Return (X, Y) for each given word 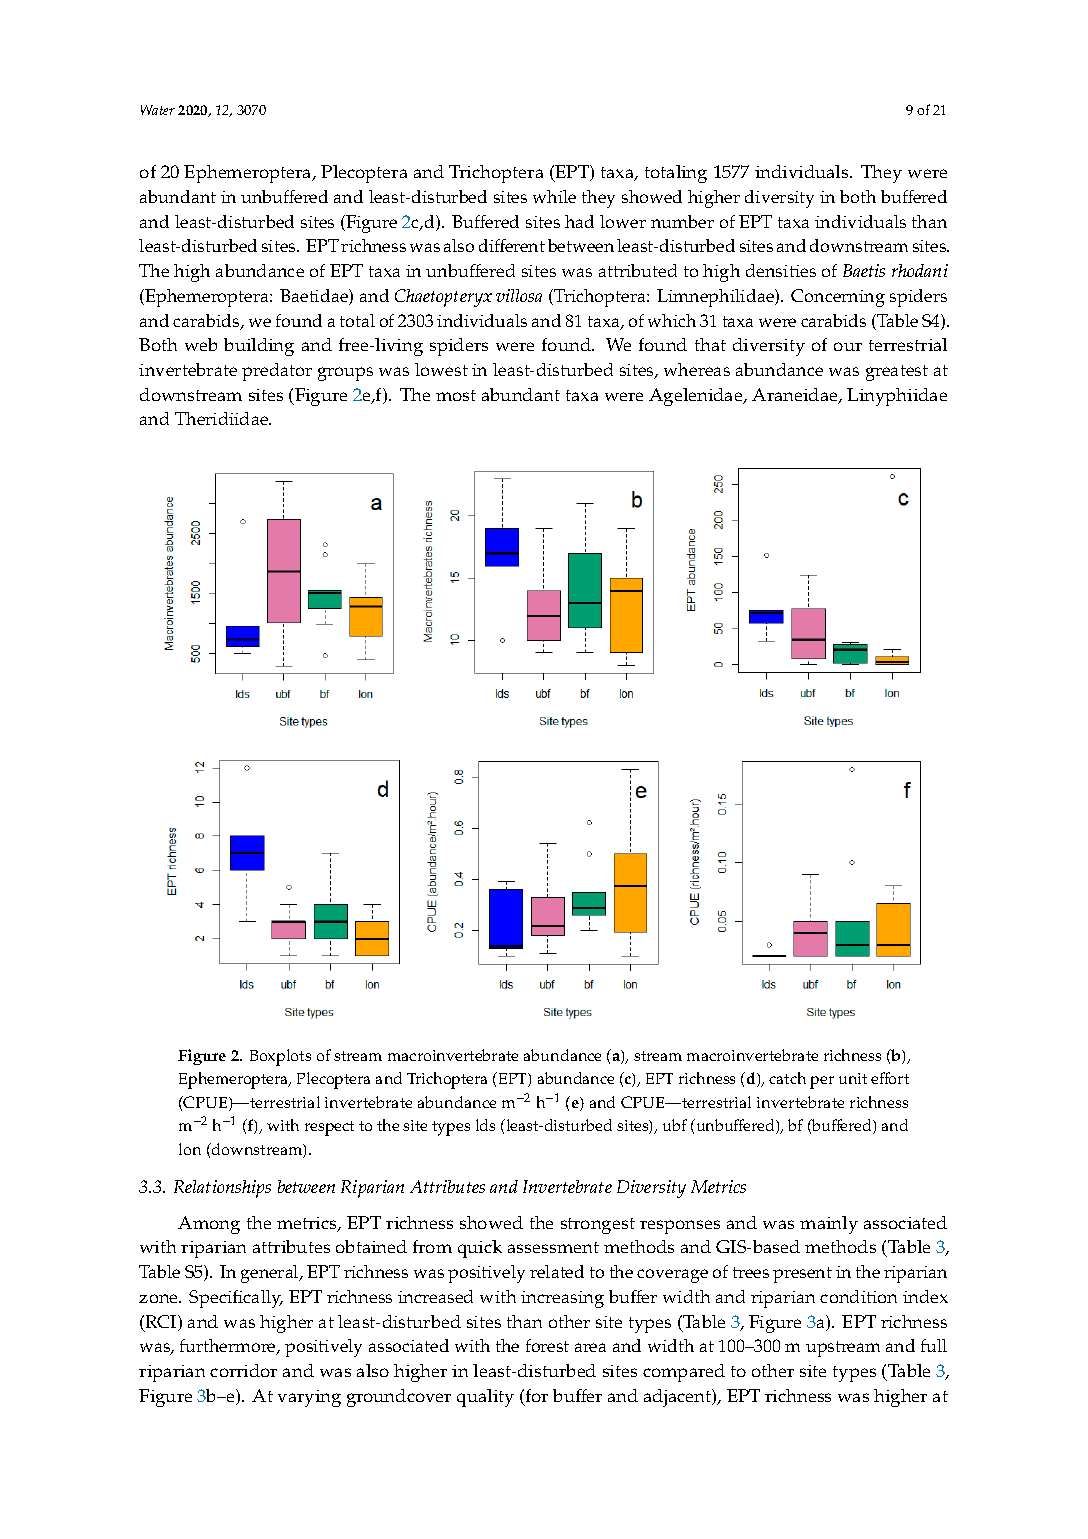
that (710, 344)
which (672, 320)
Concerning (838, 298)
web (201, 344)
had (579, 221)
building (259, 347)
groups (345, 374)
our (848, 346)
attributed (638, 270)
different (512, 245)
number (682, 221)
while (554, 196)
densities (781, 270)
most (456, 395)
